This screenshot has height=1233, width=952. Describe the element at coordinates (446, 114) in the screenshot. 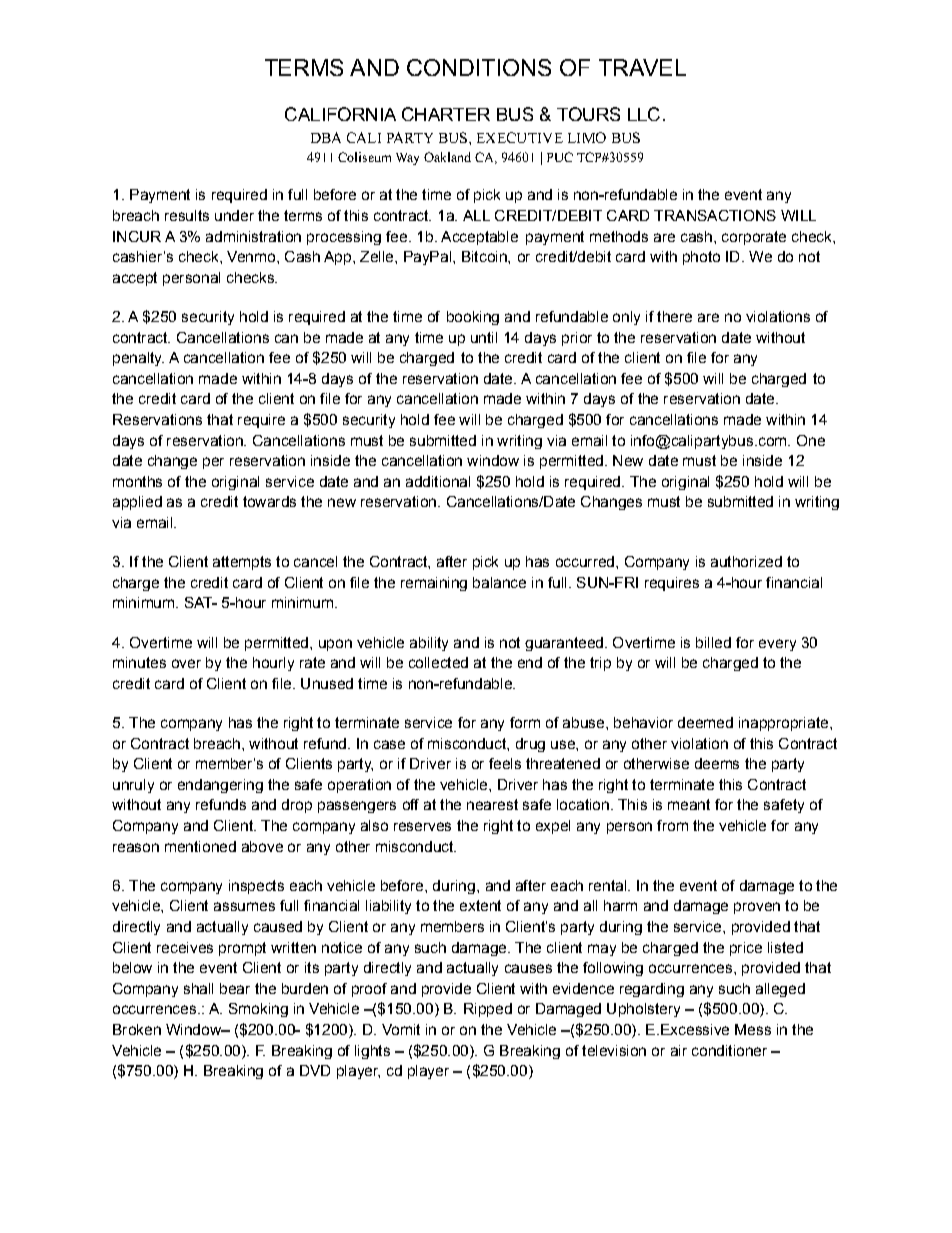

I see `CHARTER` at that location.
